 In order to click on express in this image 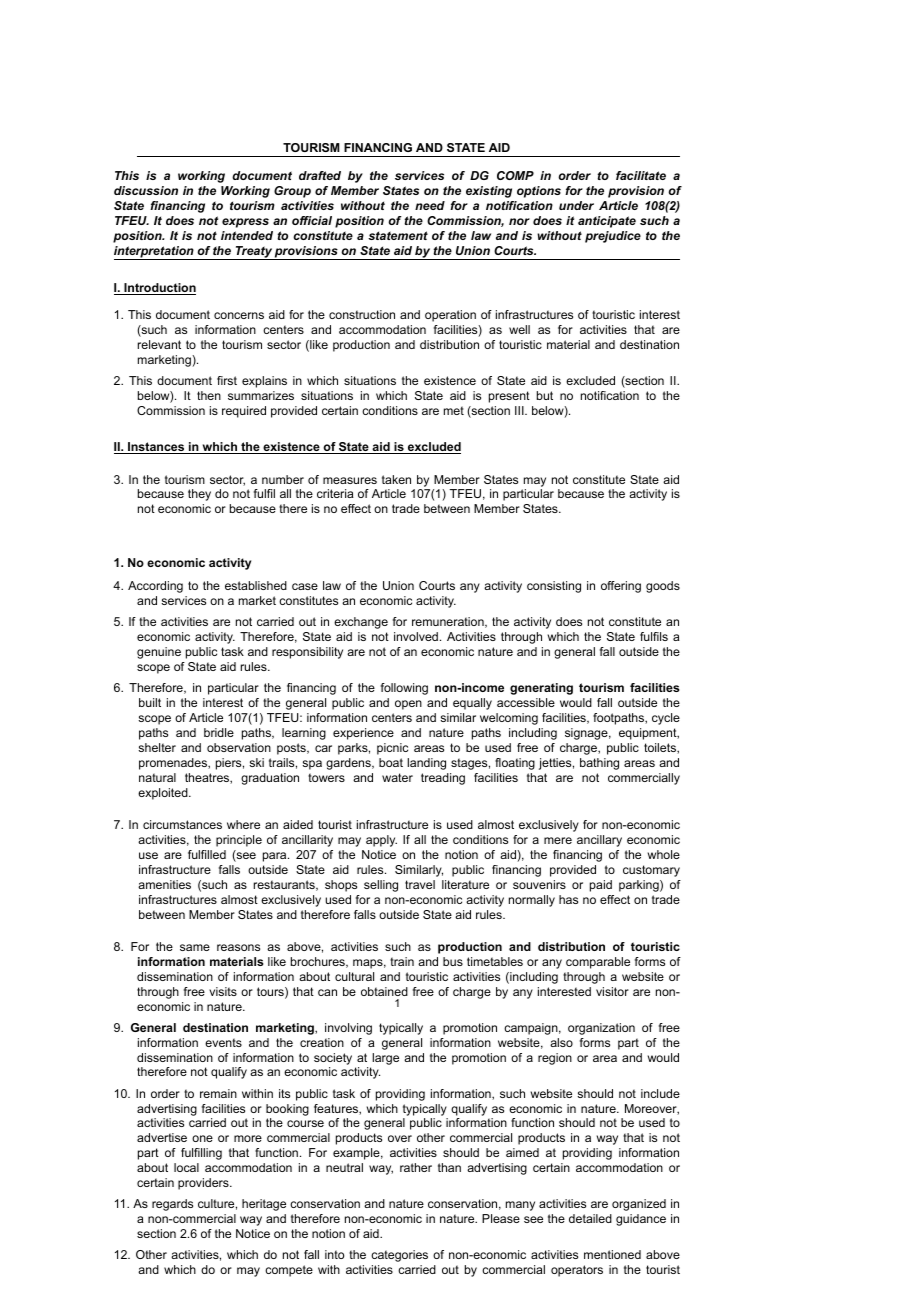, I will do `click(245, 223)`.
